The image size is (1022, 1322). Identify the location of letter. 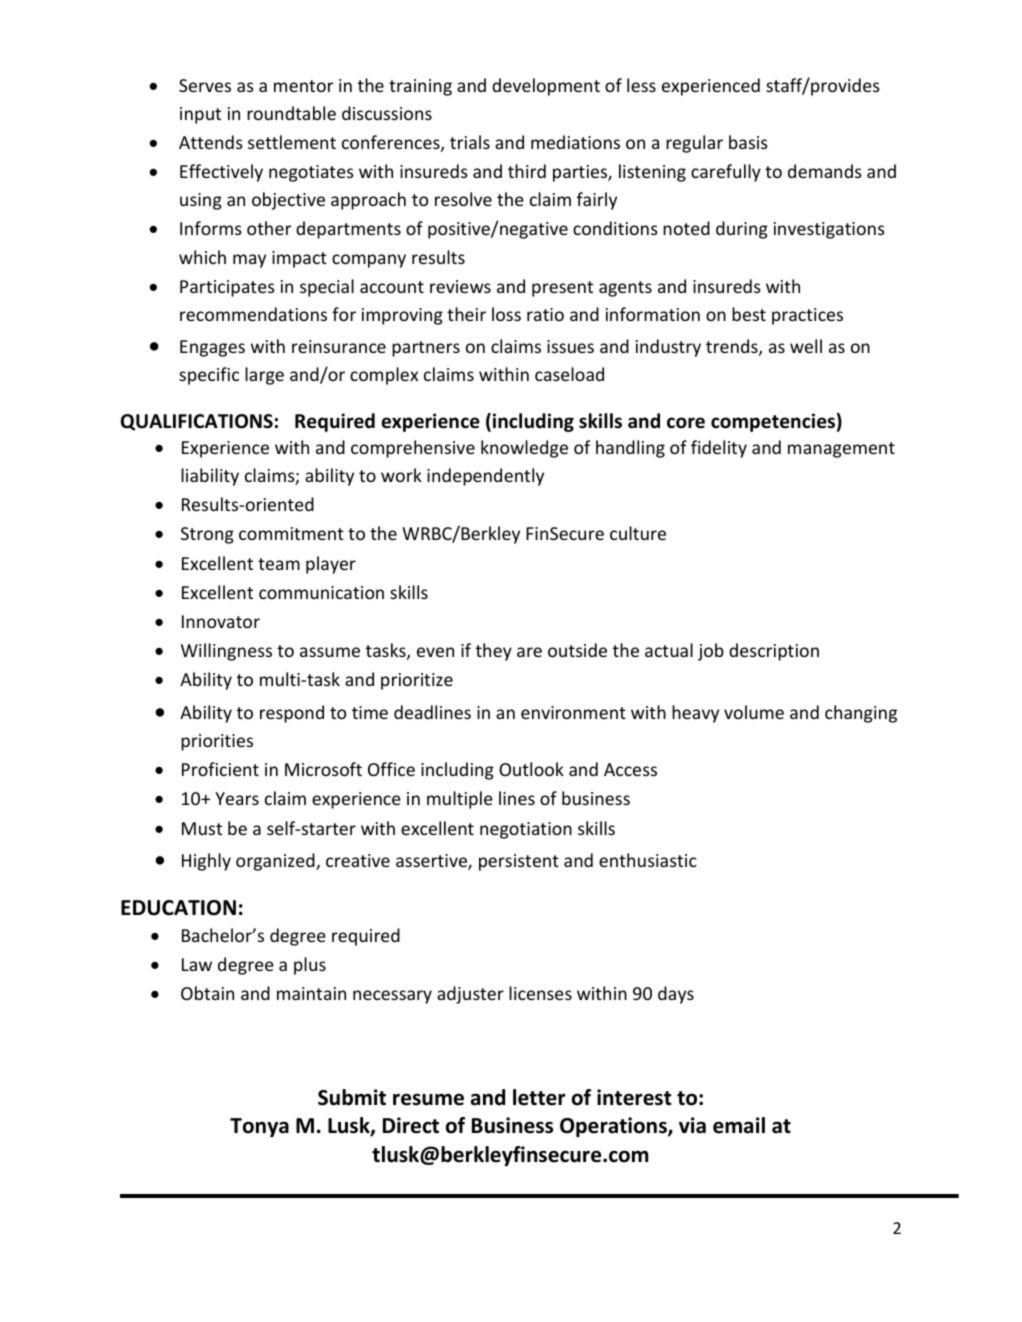
(539, 1097).
